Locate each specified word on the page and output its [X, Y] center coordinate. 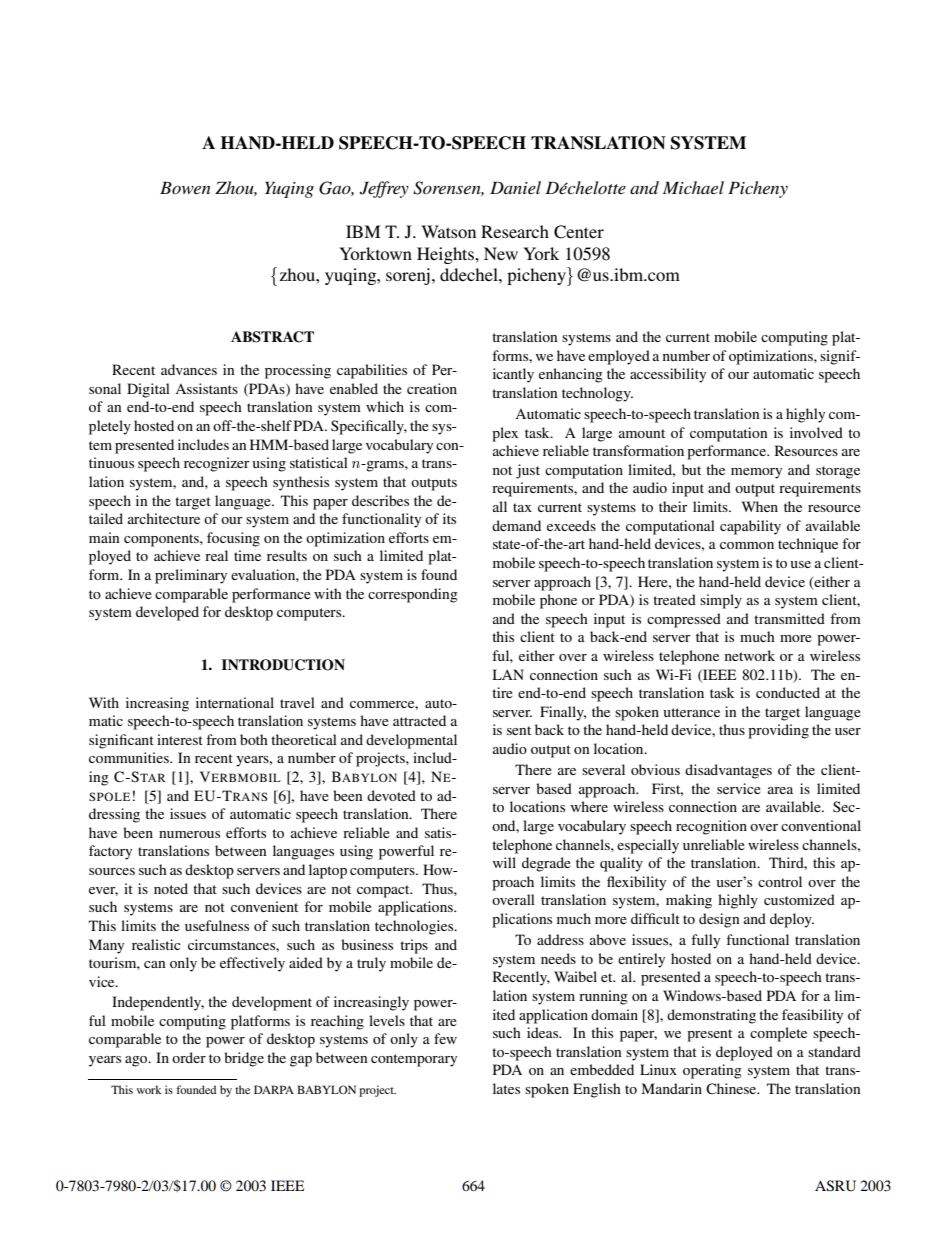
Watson [448, 231]
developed [167, 613]
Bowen [185, 188]
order [189, 1057]
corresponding [413, 595]
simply [721, 601]
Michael [693, 187]
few [445, 1038]
